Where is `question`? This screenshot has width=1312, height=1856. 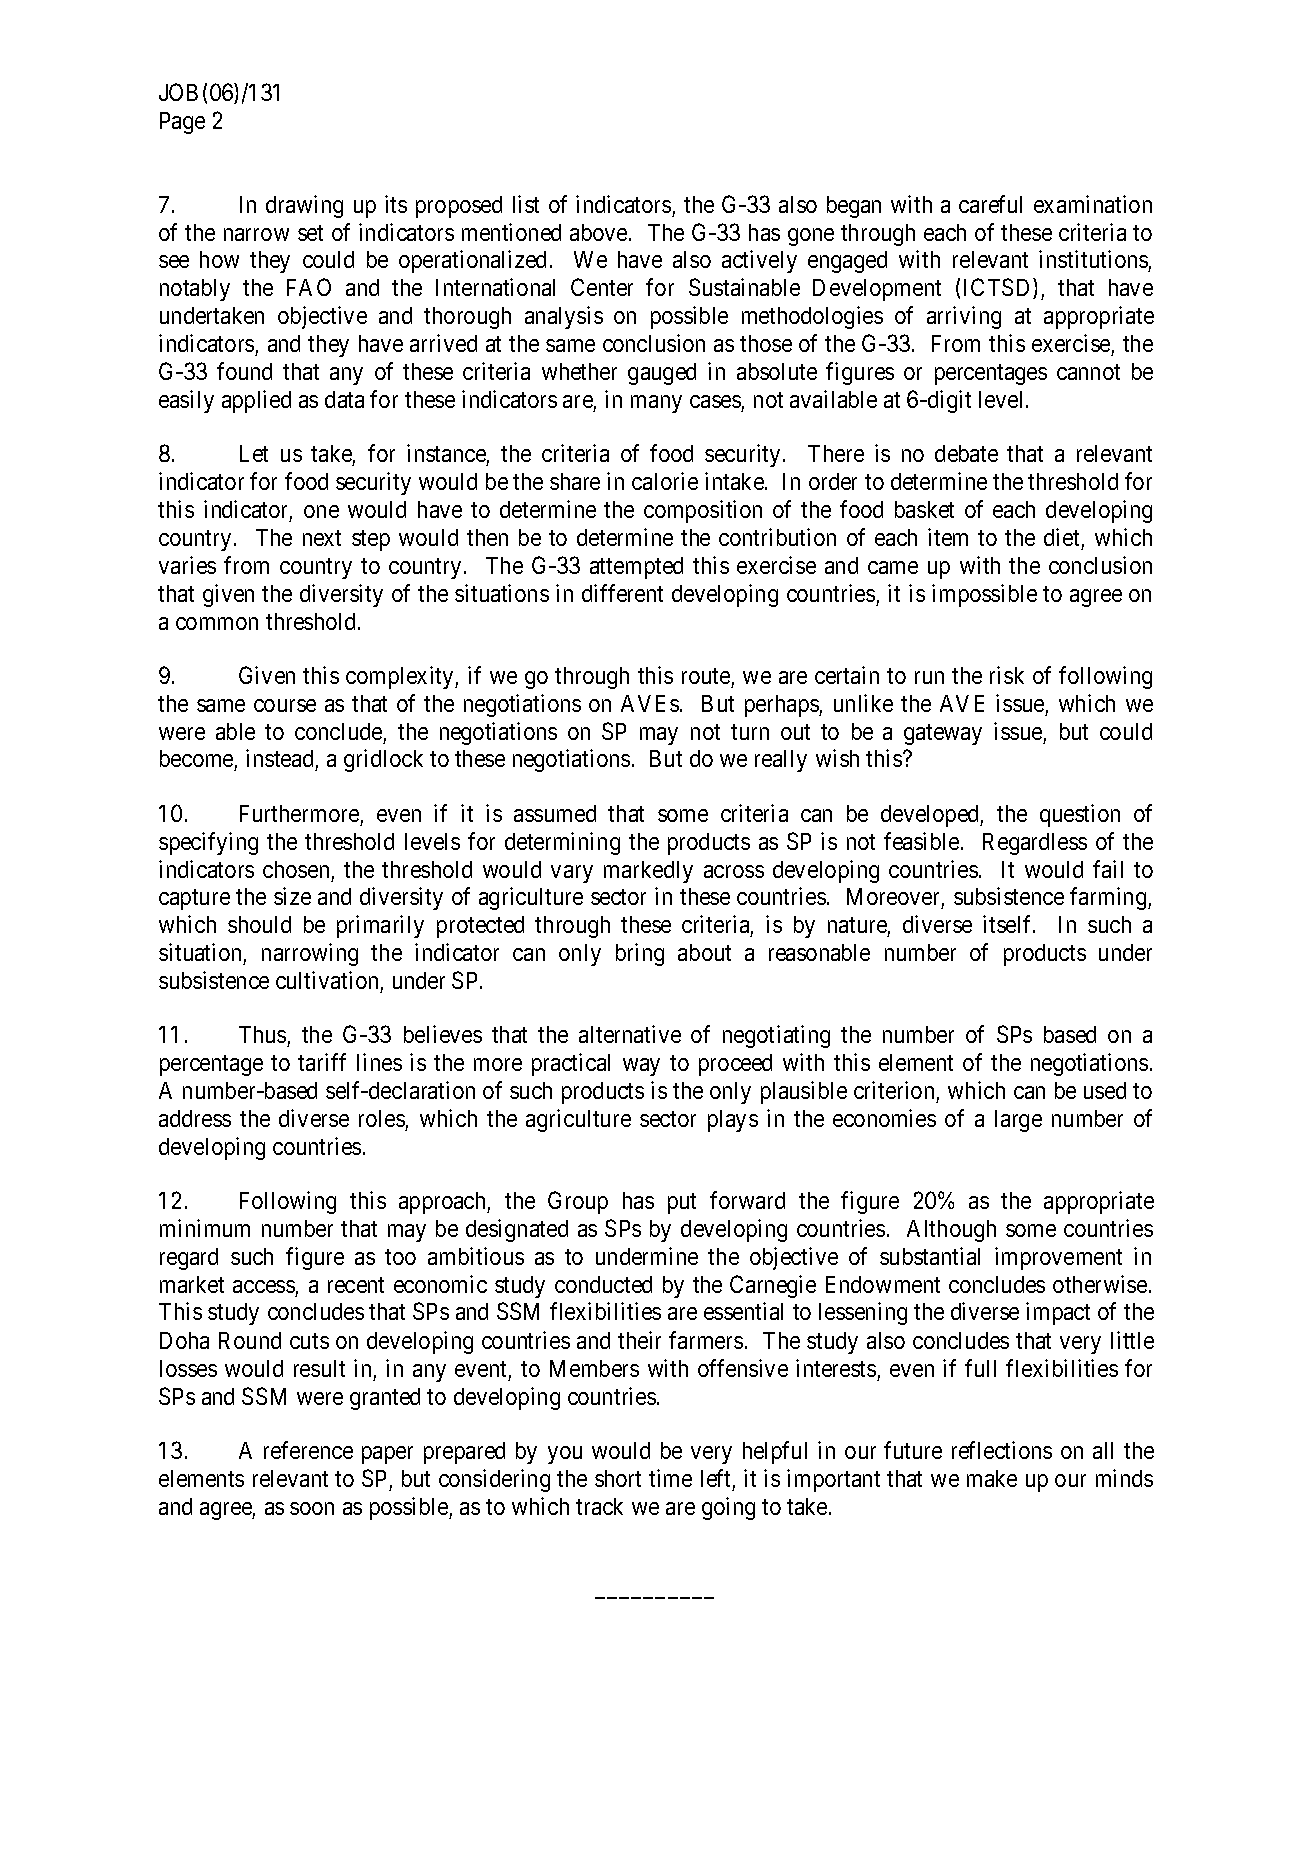 question is located at coordinates (1080, 815).
